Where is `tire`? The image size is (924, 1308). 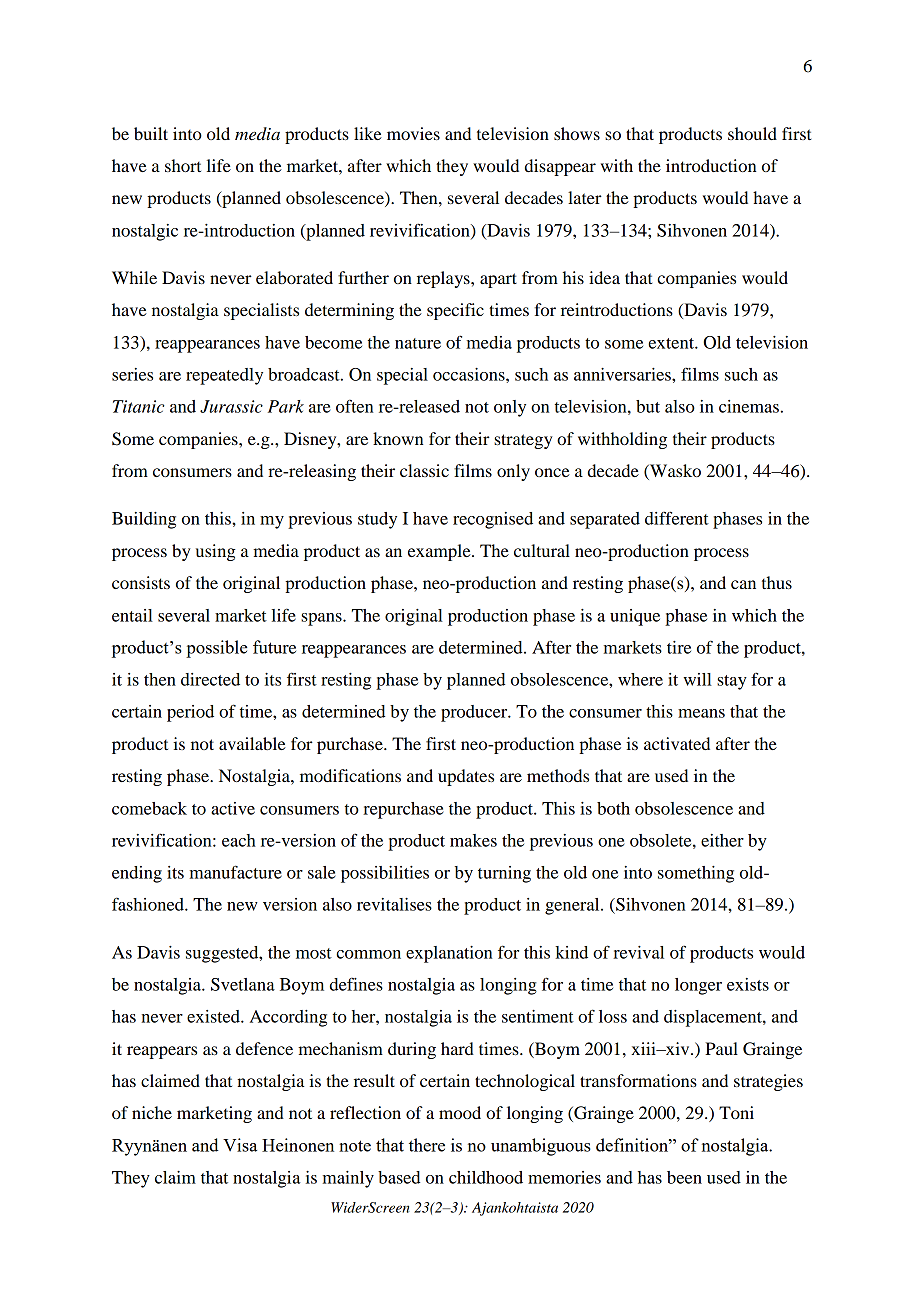 tire is located at coordinates (679, 647).
